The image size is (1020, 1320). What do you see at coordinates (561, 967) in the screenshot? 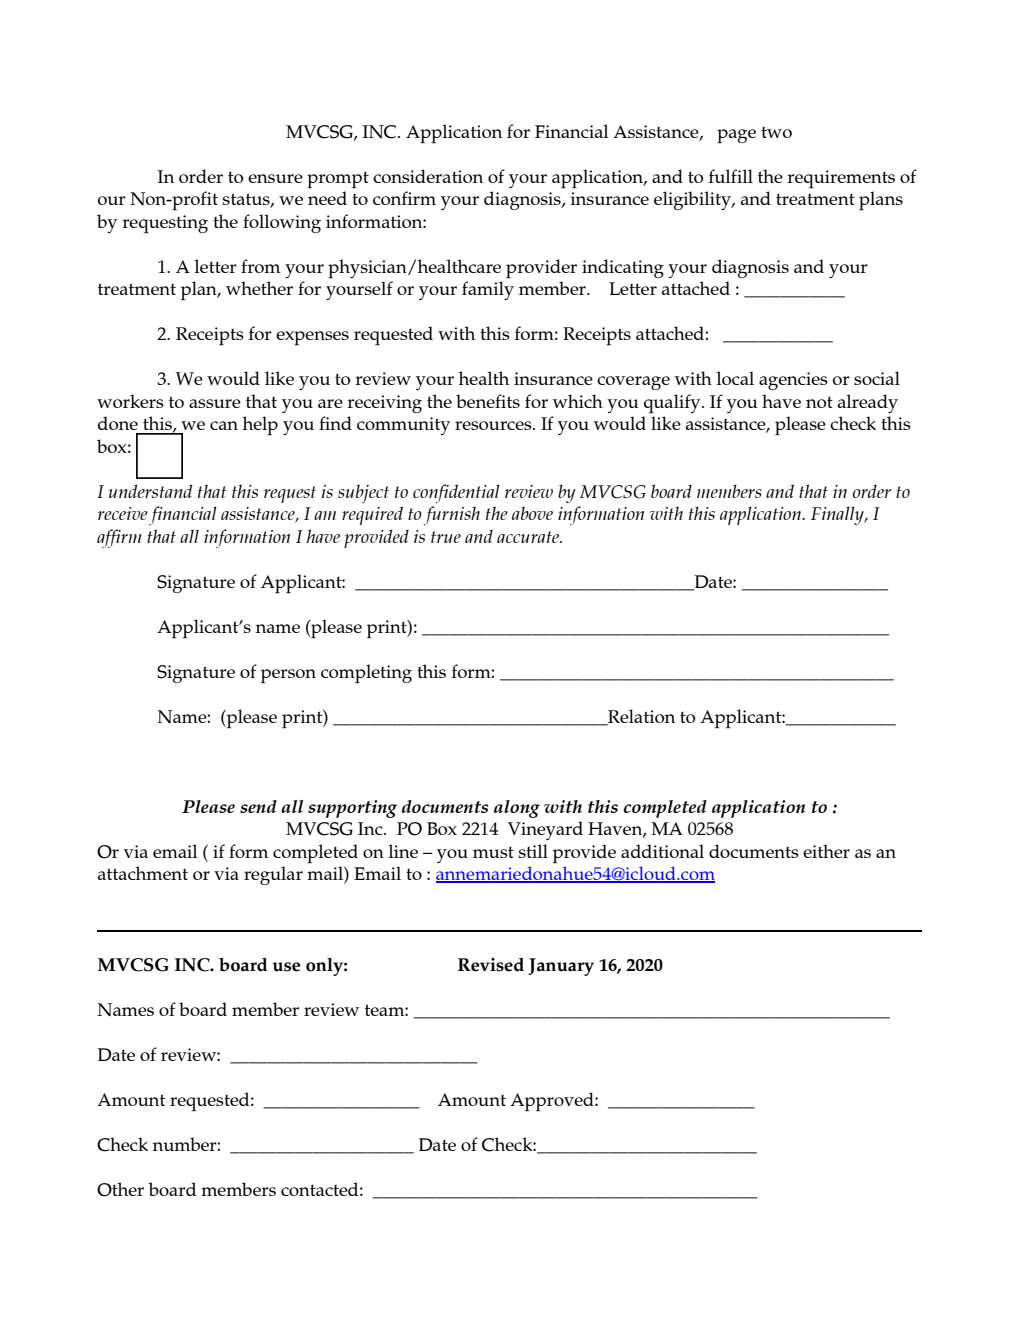
I see `January` at bounding box center [561, 967].
